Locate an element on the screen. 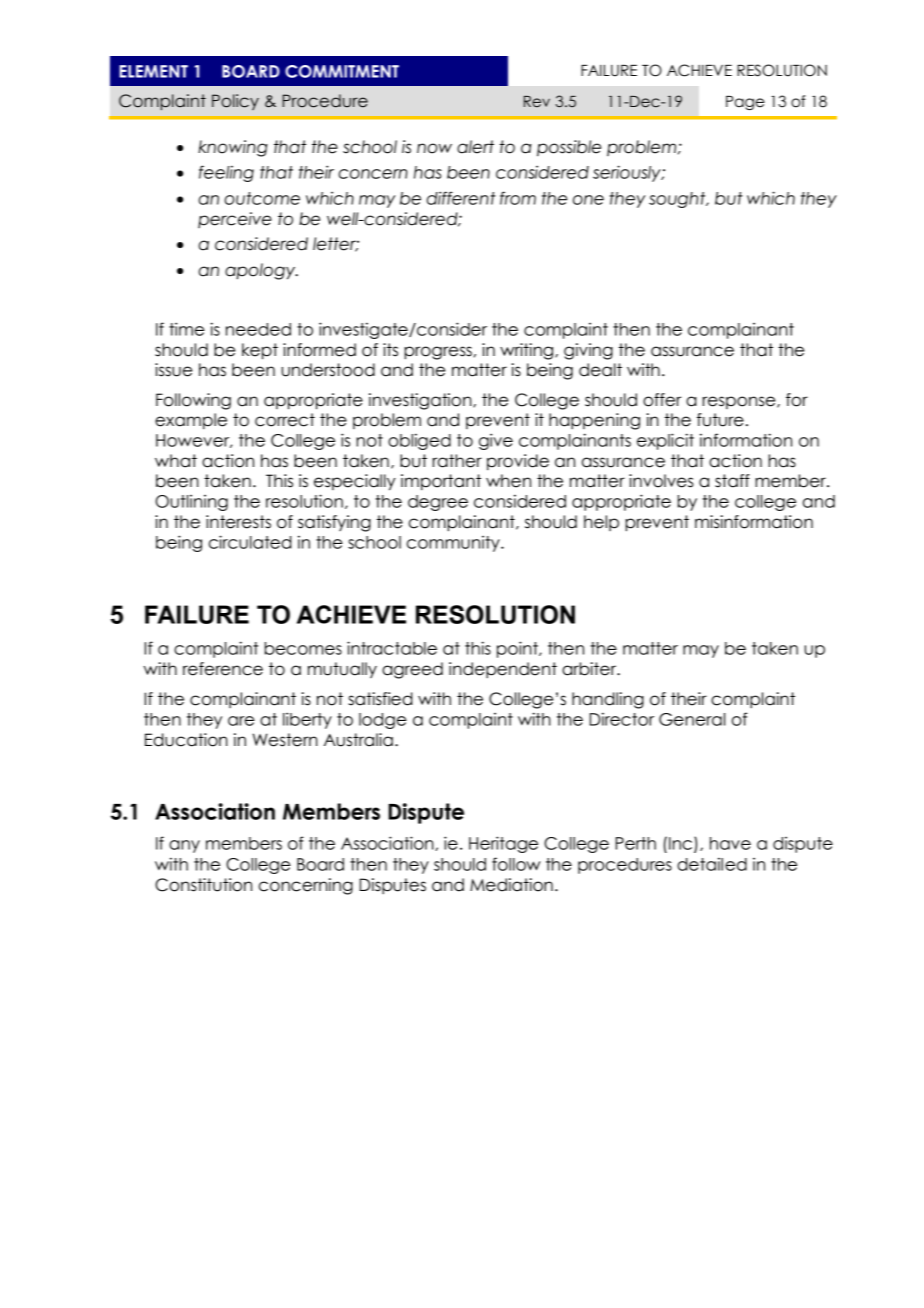 This screenshot has height=1308, width=924. progress is located at coordinates (438, 353).
